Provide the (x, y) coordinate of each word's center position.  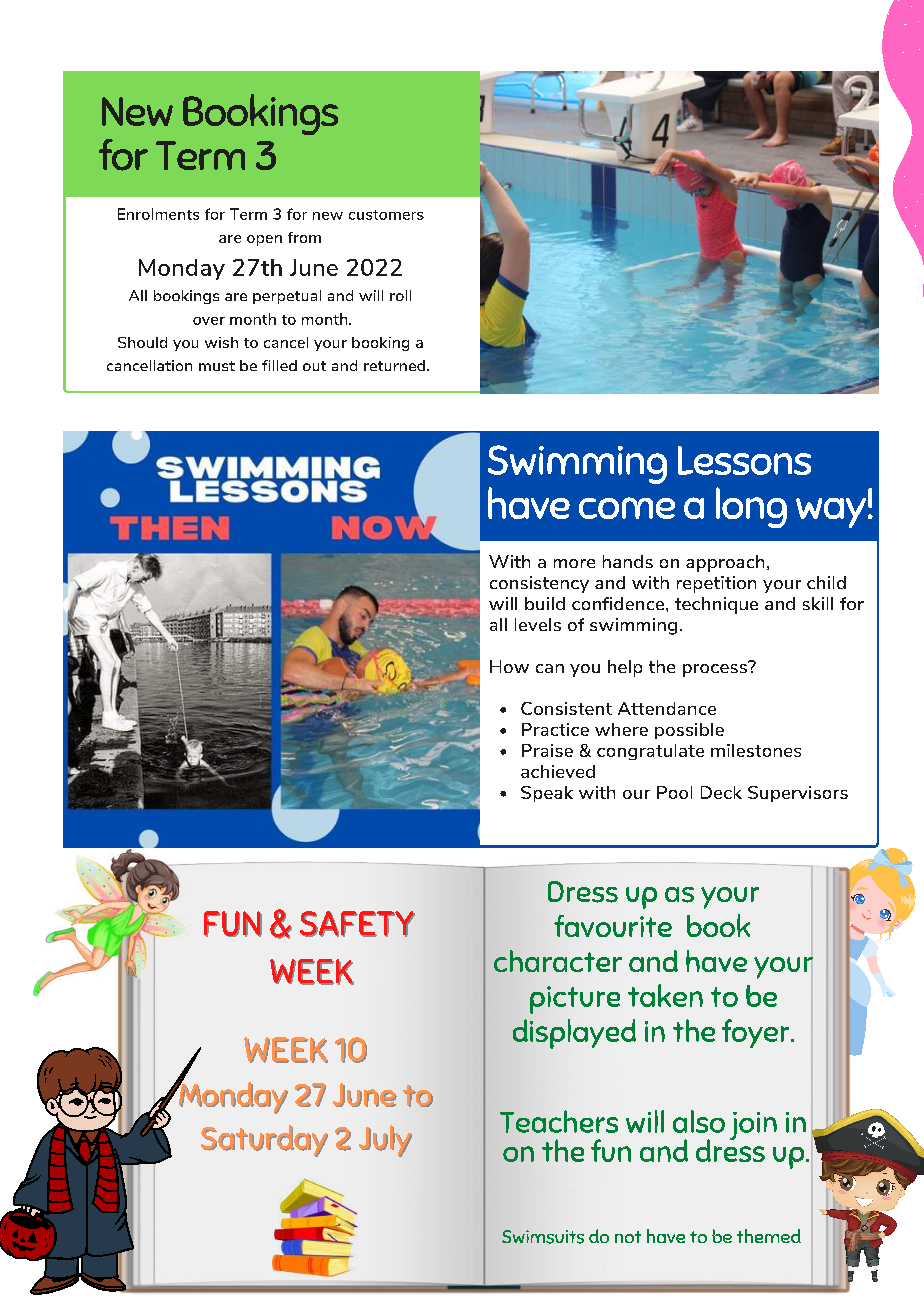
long (751, 507)
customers (386, 215)
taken (665, 995)
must (217, 366)
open (264, 240)
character (558, 961)
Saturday (264, 1141)
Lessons (744, 460)
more (574, 563)
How (509, 666)
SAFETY (357, 924)
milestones (756, 750)
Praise (547, 750)
